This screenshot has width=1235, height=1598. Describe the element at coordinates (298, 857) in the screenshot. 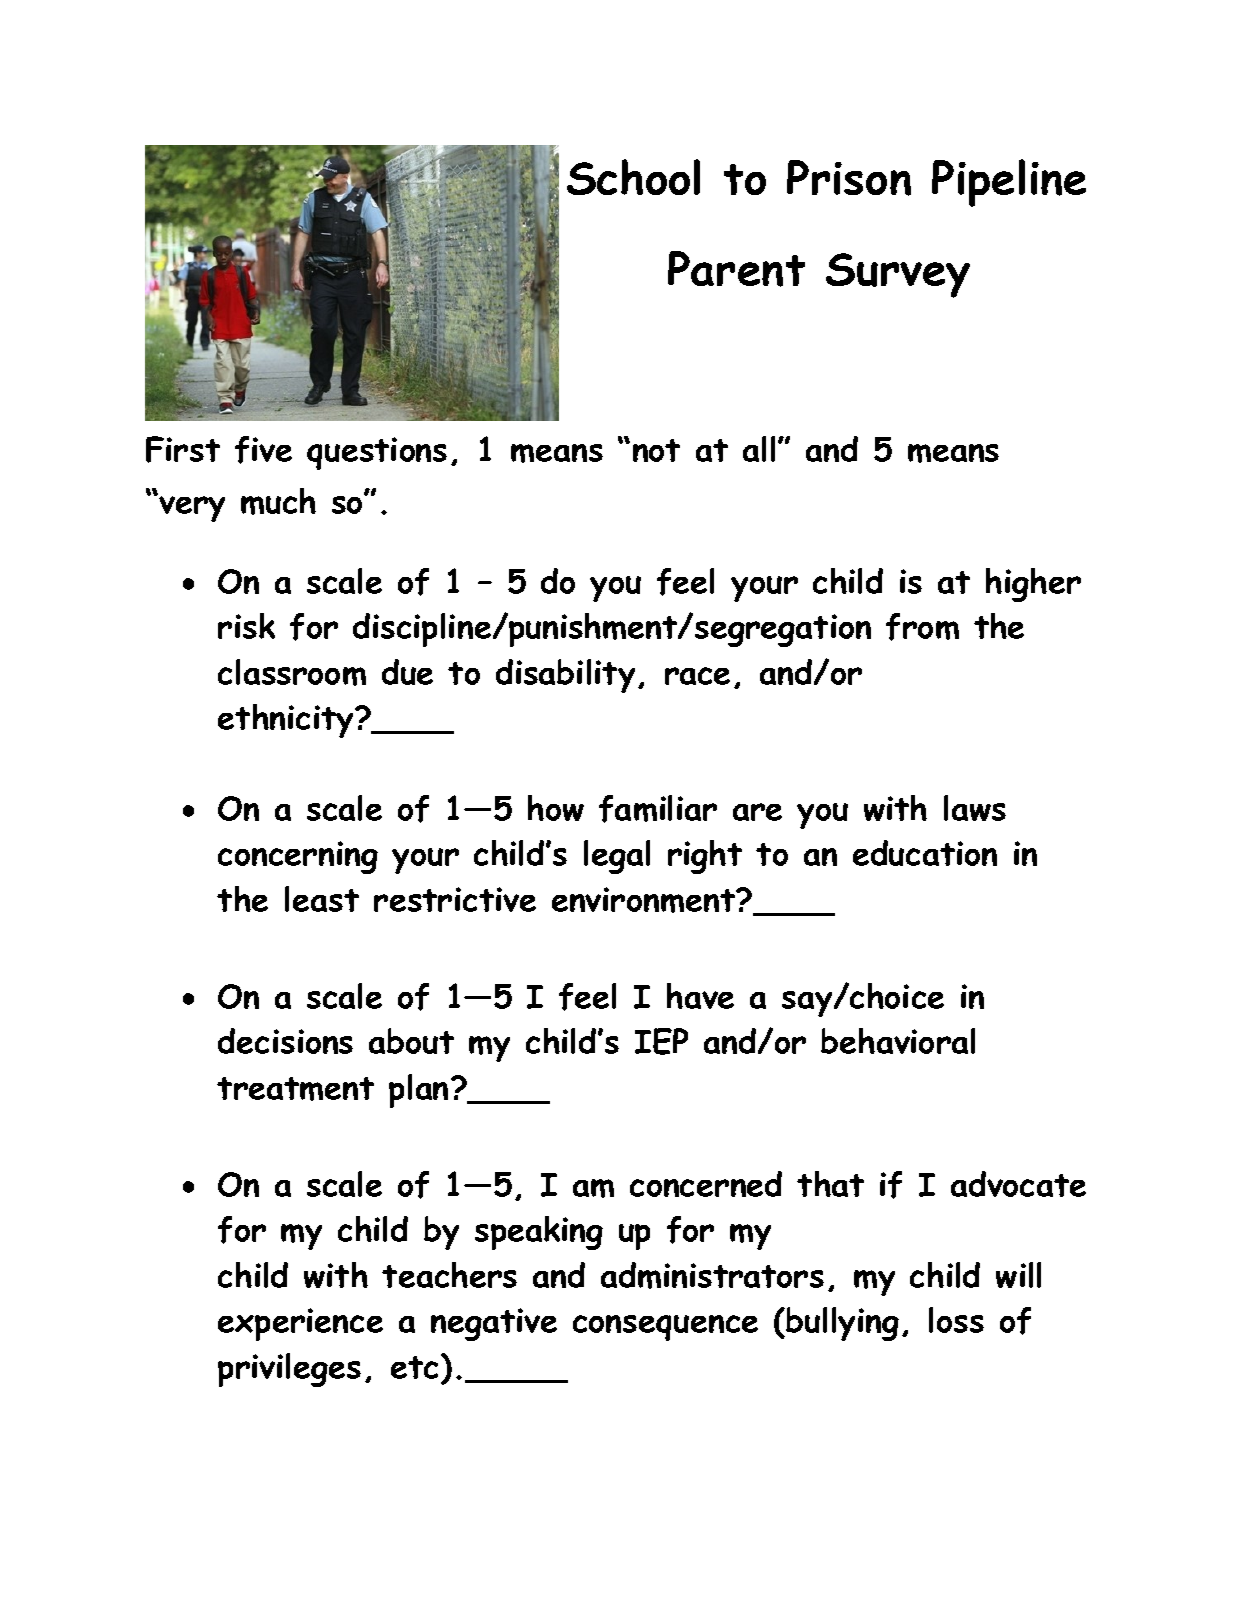

I see `concerning` at that location.
